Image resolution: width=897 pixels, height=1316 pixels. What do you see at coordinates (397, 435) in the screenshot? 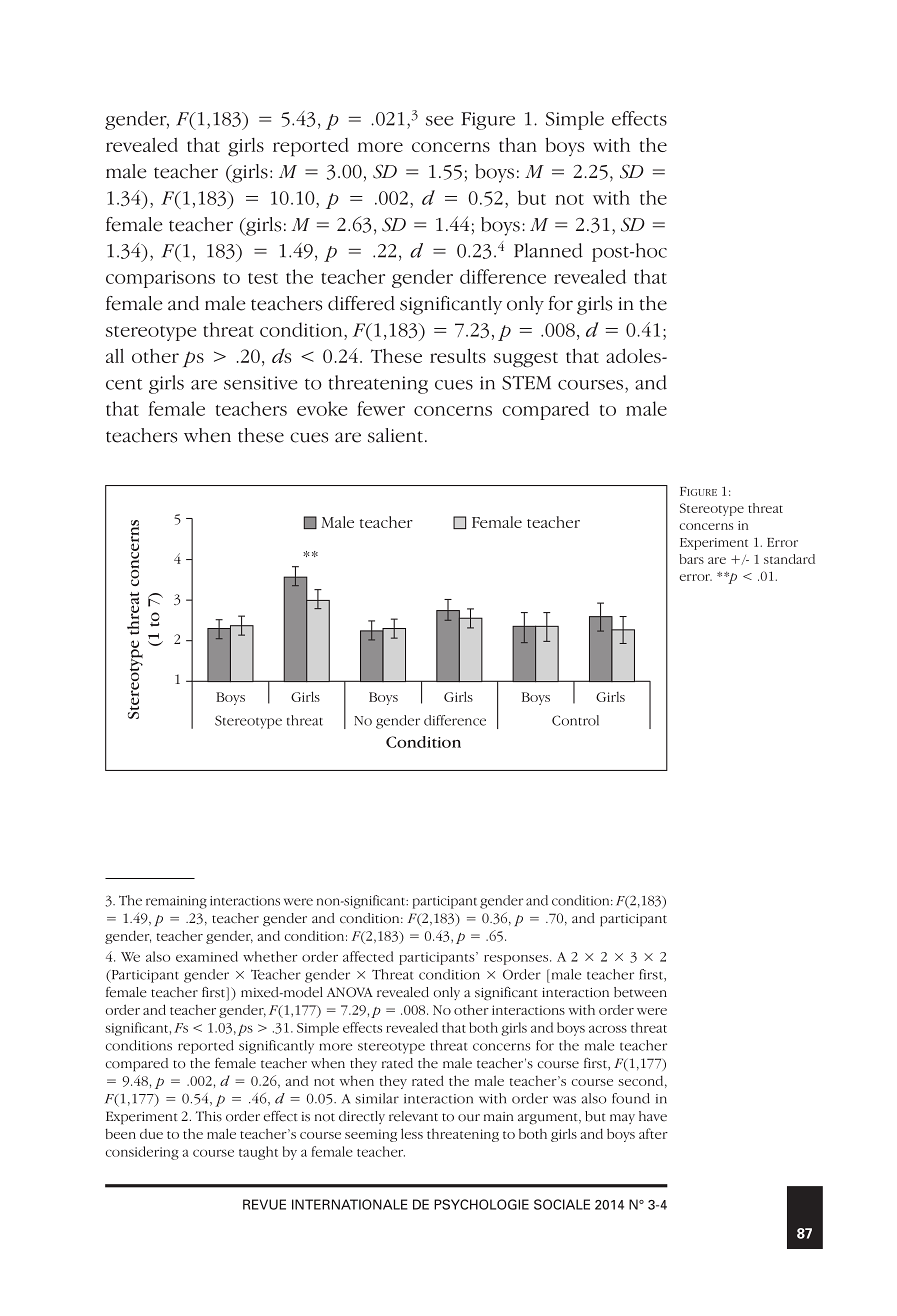
I see `salient` at bounding box center [397, 435].
